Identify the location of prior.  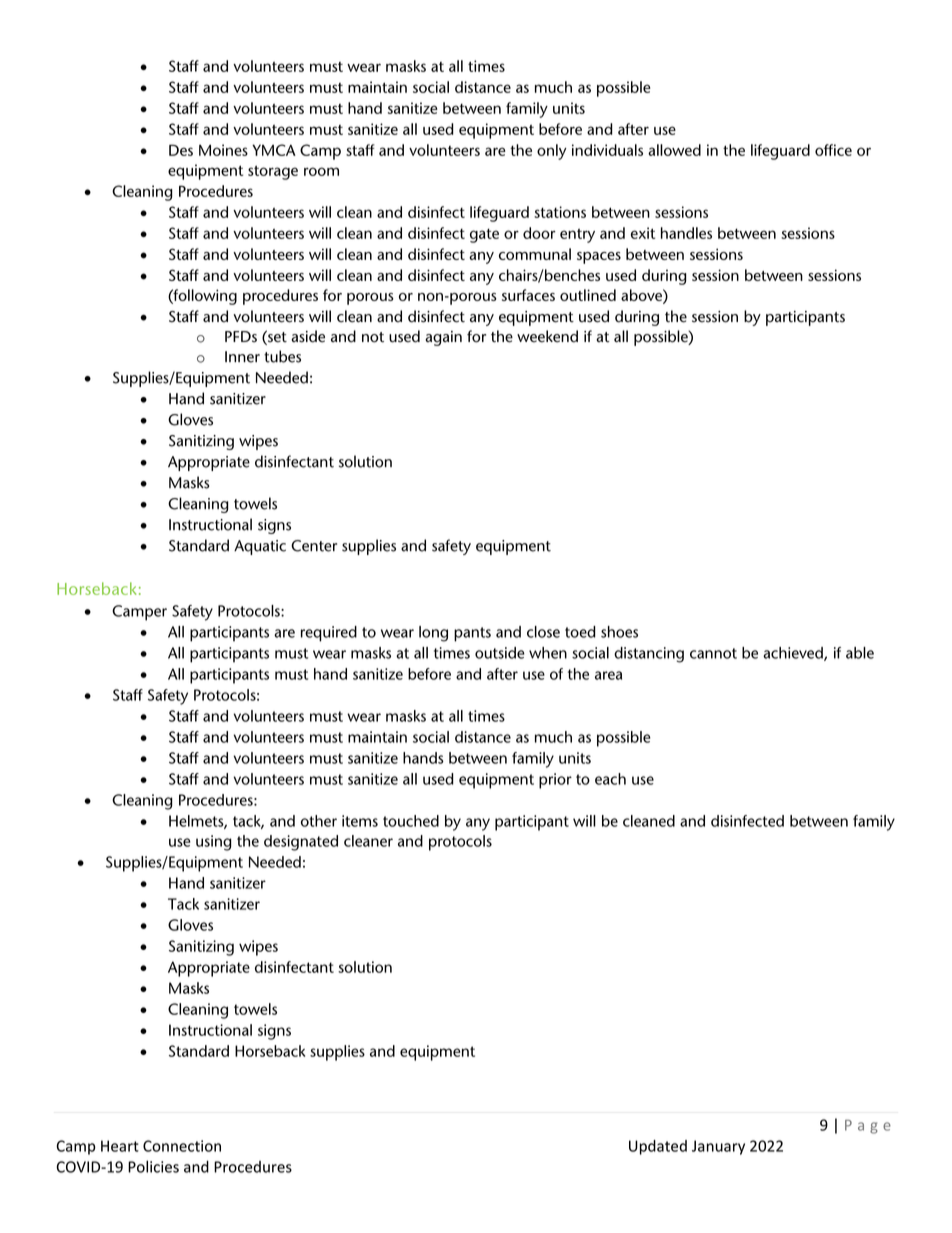
(555, 781).
